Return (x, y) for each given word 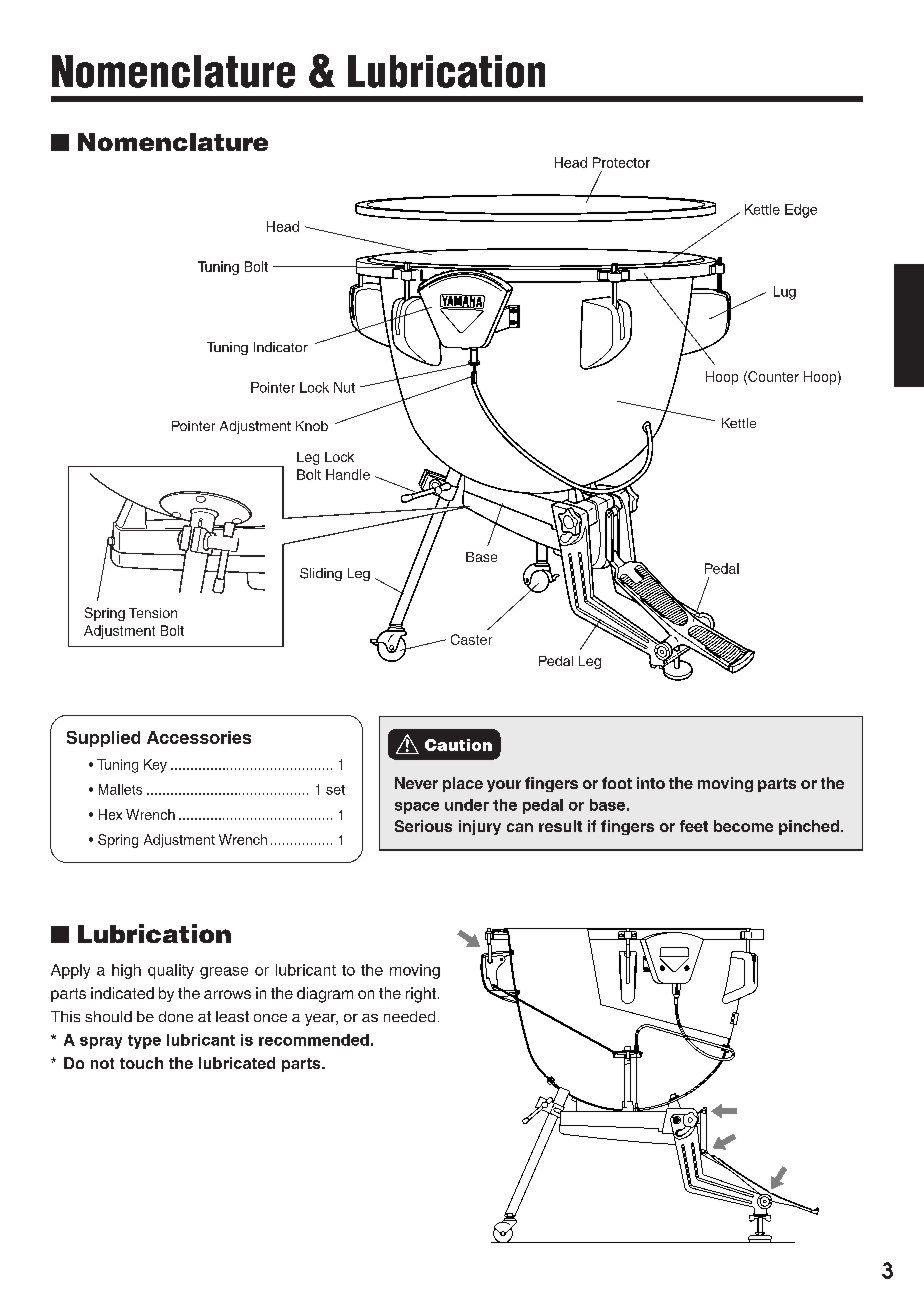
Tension (153, 613)
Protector (621, 162)
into (651, 783)
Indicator (281, 347)
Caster (471, 639)
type (144, 1042)
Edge (801, 211)
